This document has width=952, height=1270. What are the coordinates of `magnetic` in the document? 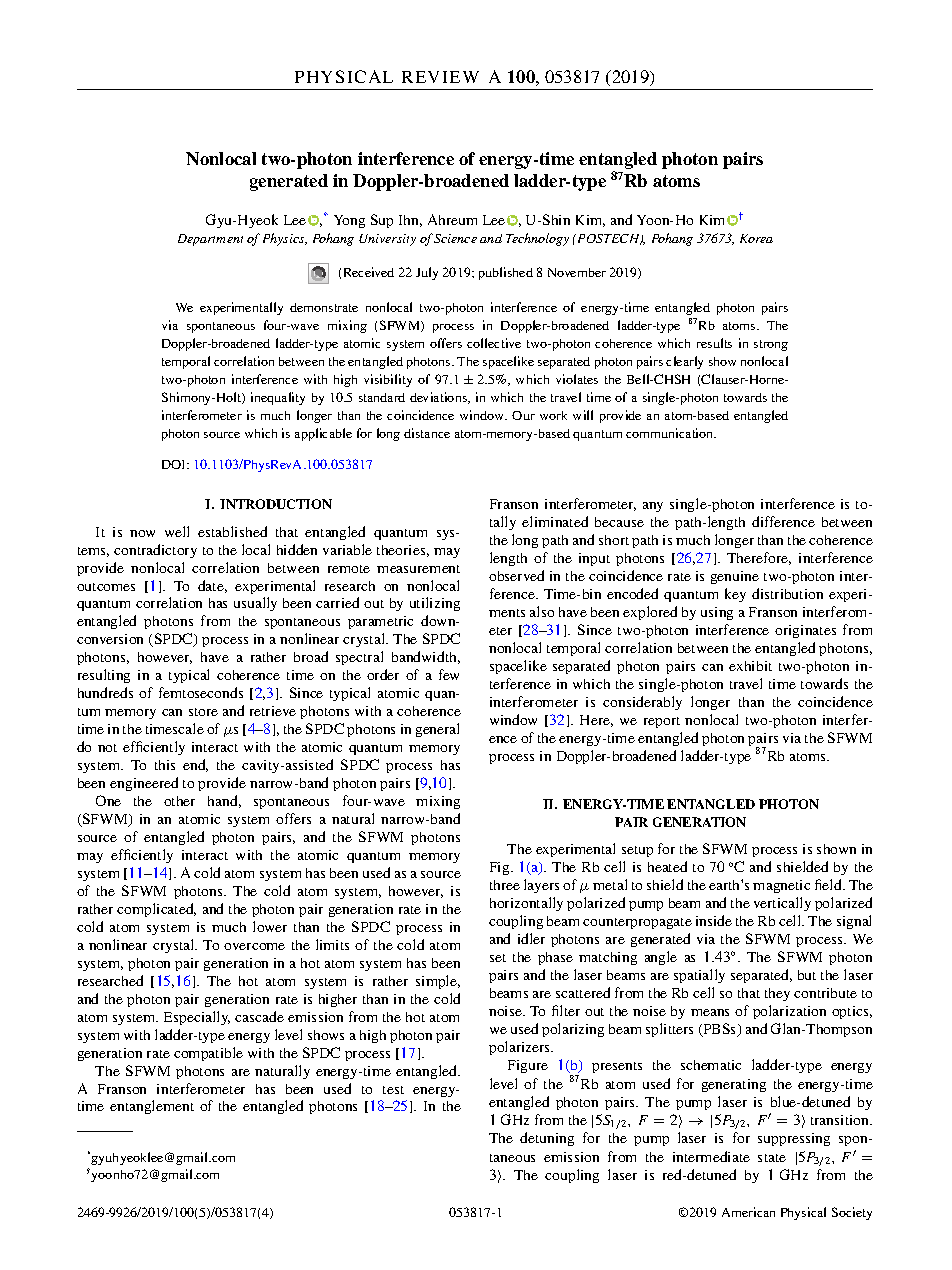 It's located at (781, 886).
